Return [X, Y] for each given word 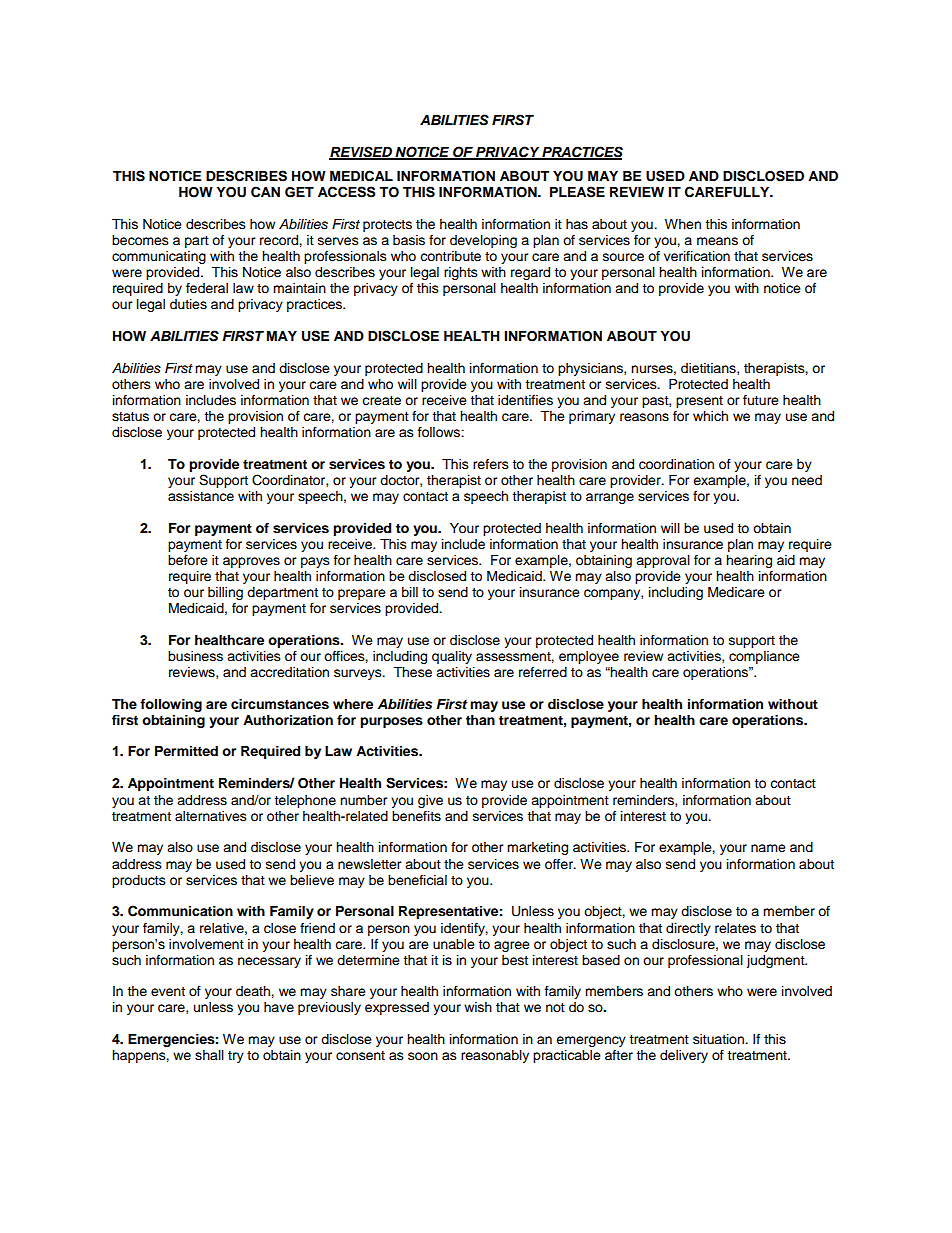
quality [452, 657]
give [430, 801]
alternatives [211, 816]
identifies [525, 400]
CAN [265, 192]
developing [483, 241]
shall [209, 1055]
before [188, 560]
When [683, 224]
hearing [749, 561]
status [130, 417]
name [768, 848]
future [761, 400]
